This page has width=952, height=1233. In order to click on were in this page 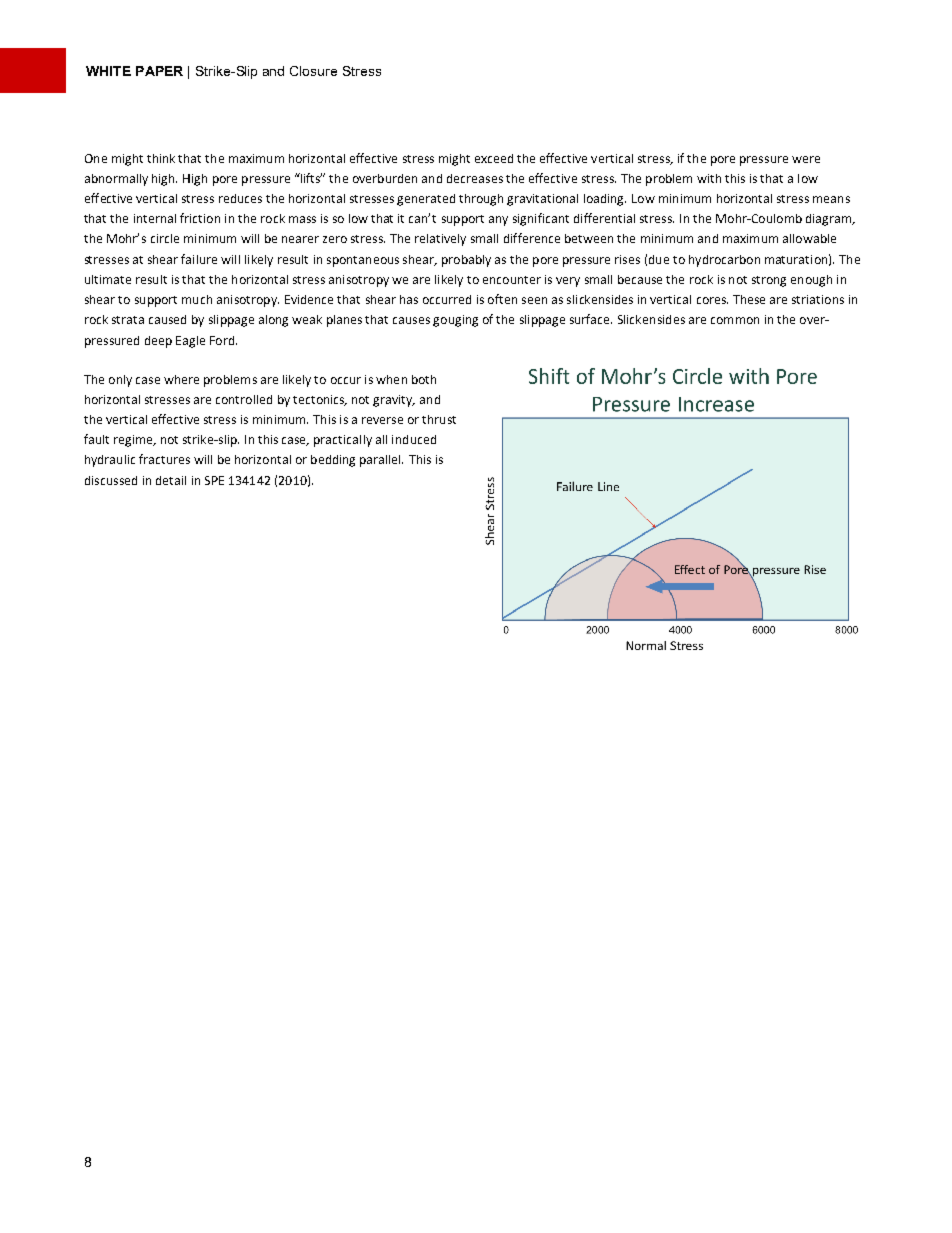, I will do `click(806, 159)`.
